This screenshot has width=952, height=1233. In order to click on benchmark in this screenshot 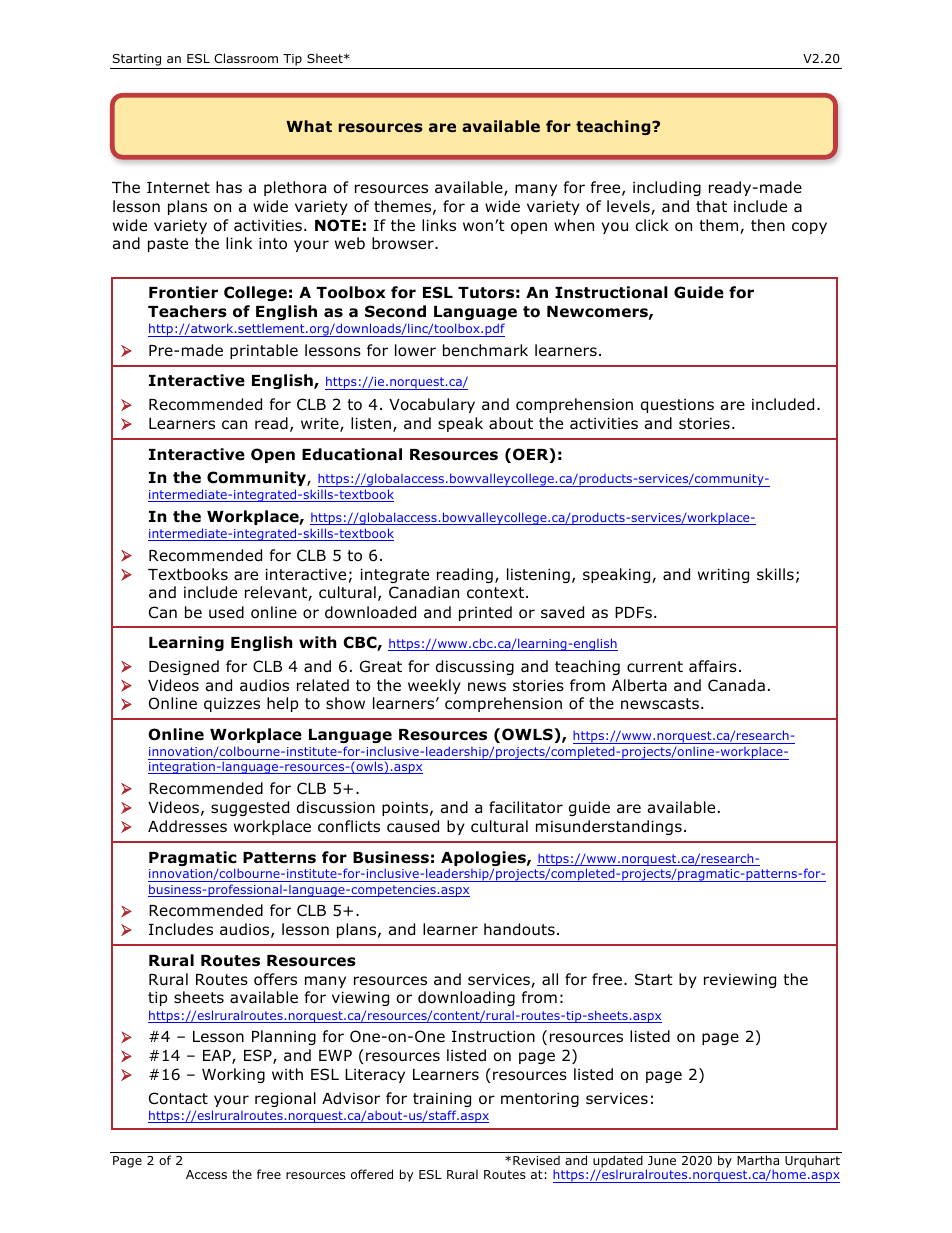, I will do `click(485, 350)`.
